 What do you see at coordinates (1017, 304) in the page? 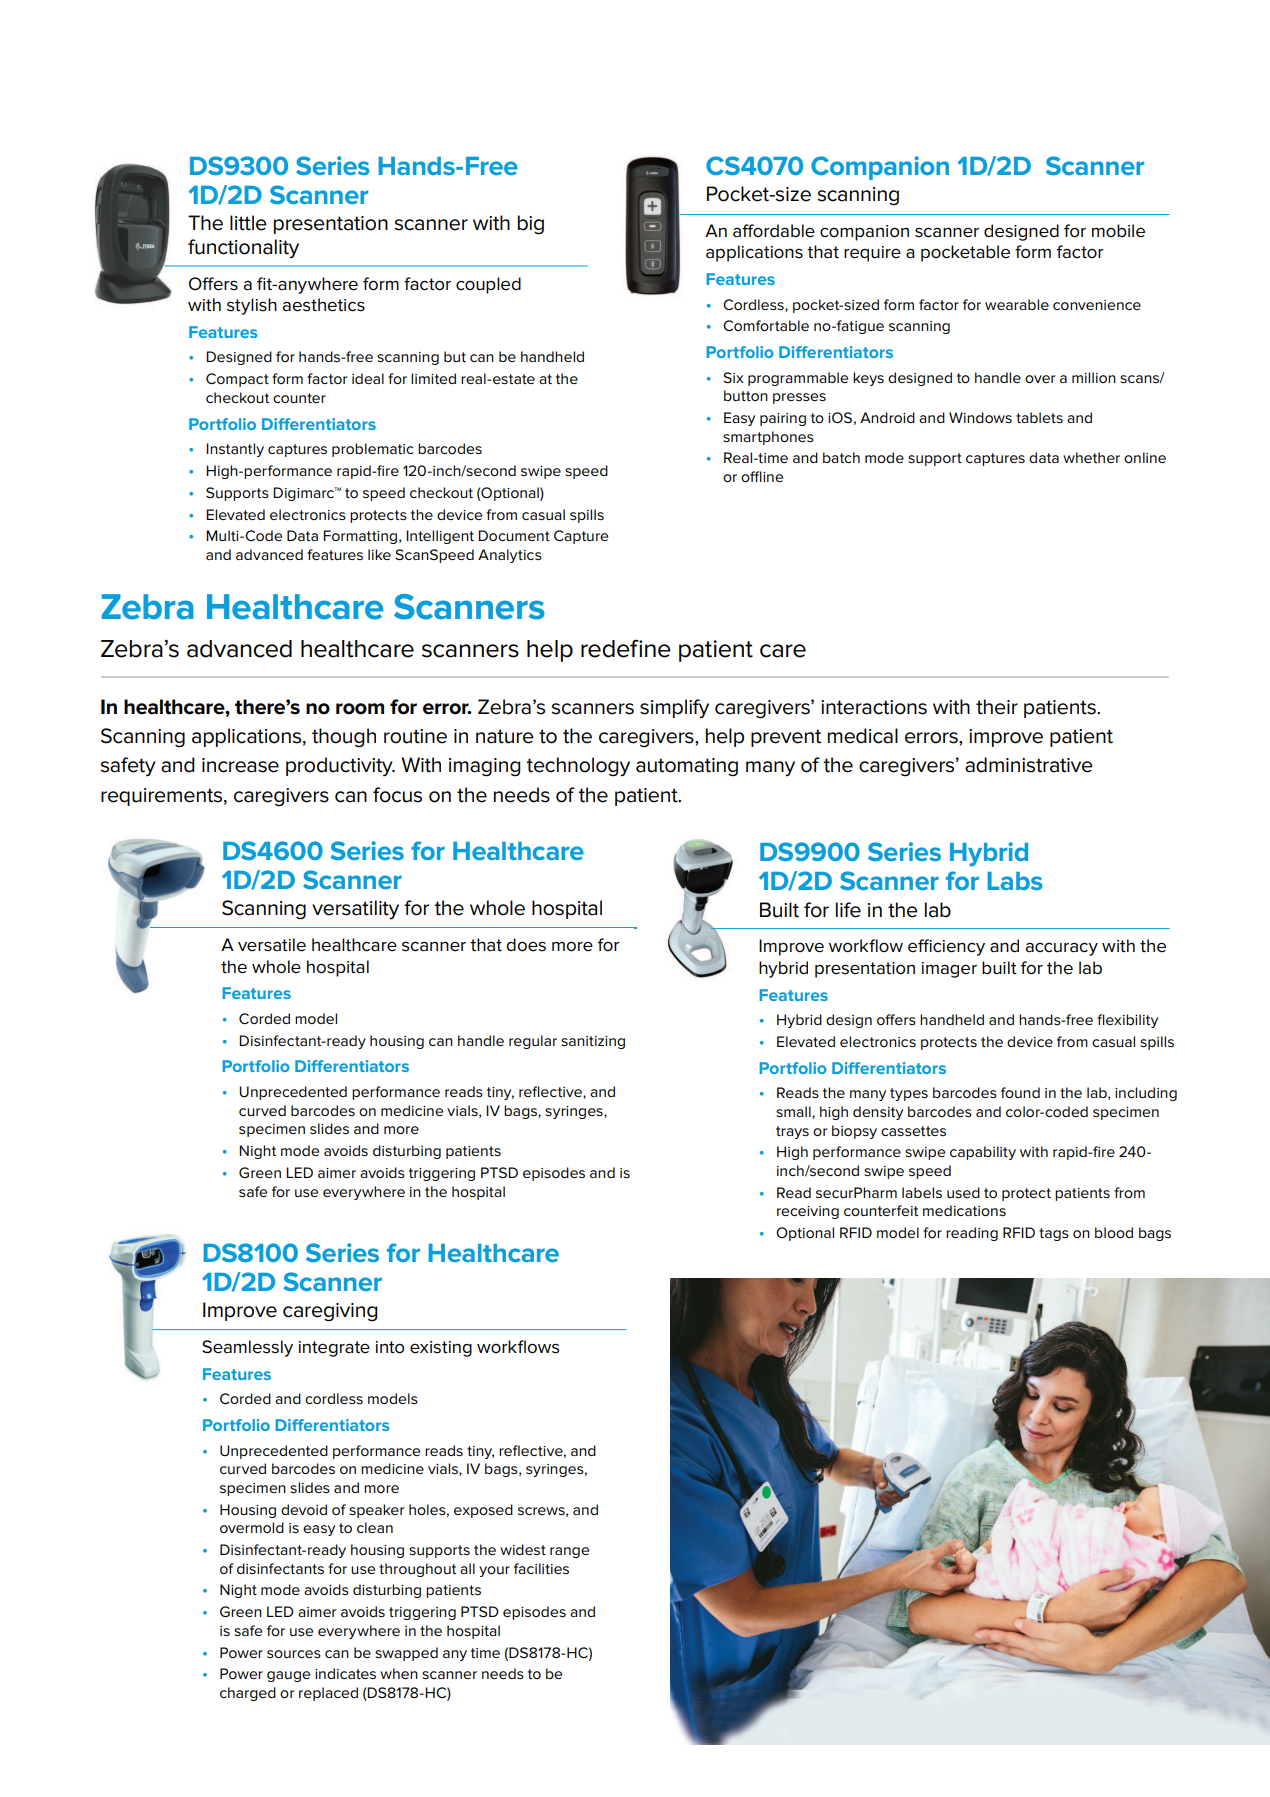
I see `wearable` at bounding box center [1017, 304].
